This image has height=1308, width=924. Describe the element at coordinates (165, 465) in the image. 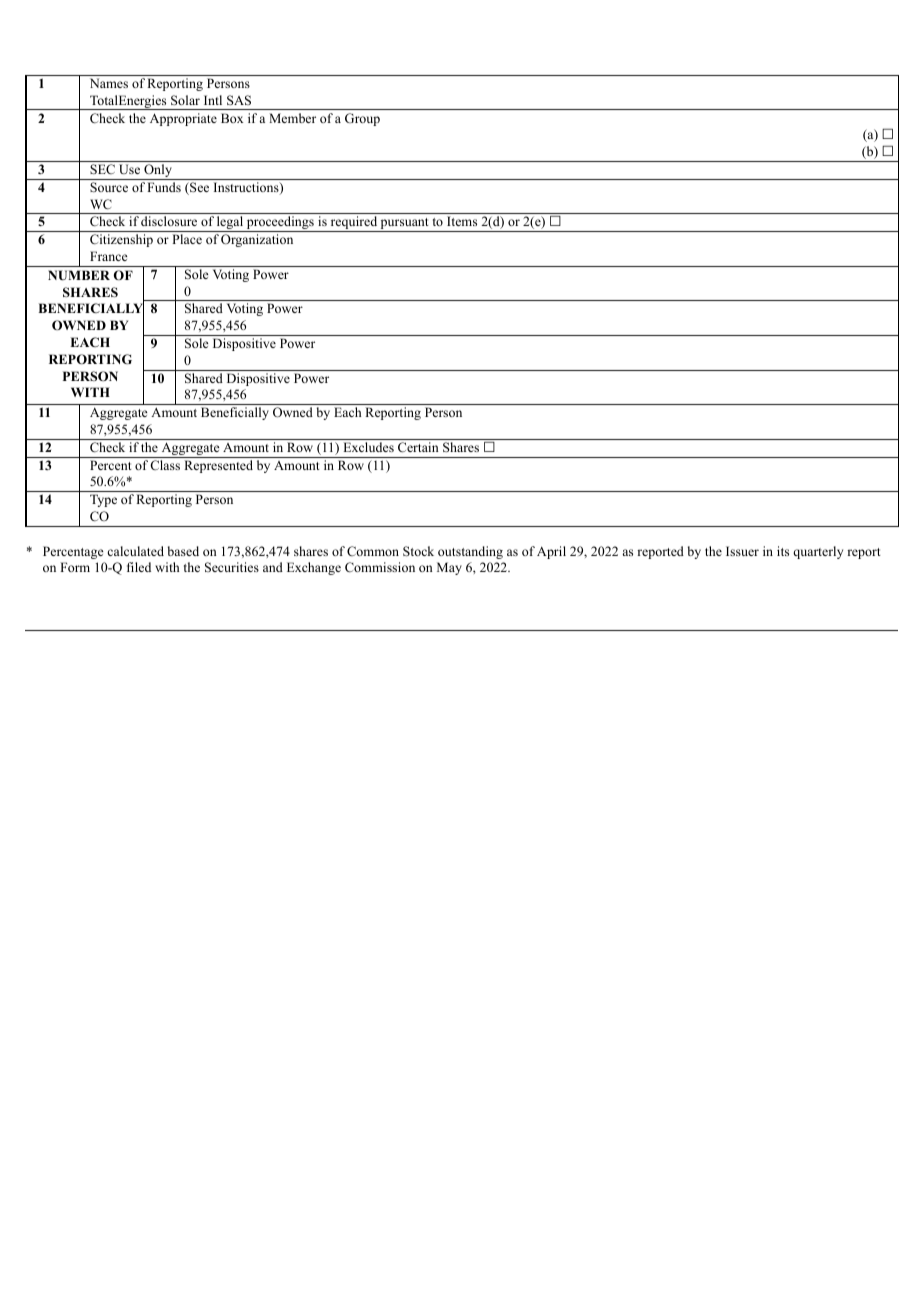

I see `Class` at that location.
